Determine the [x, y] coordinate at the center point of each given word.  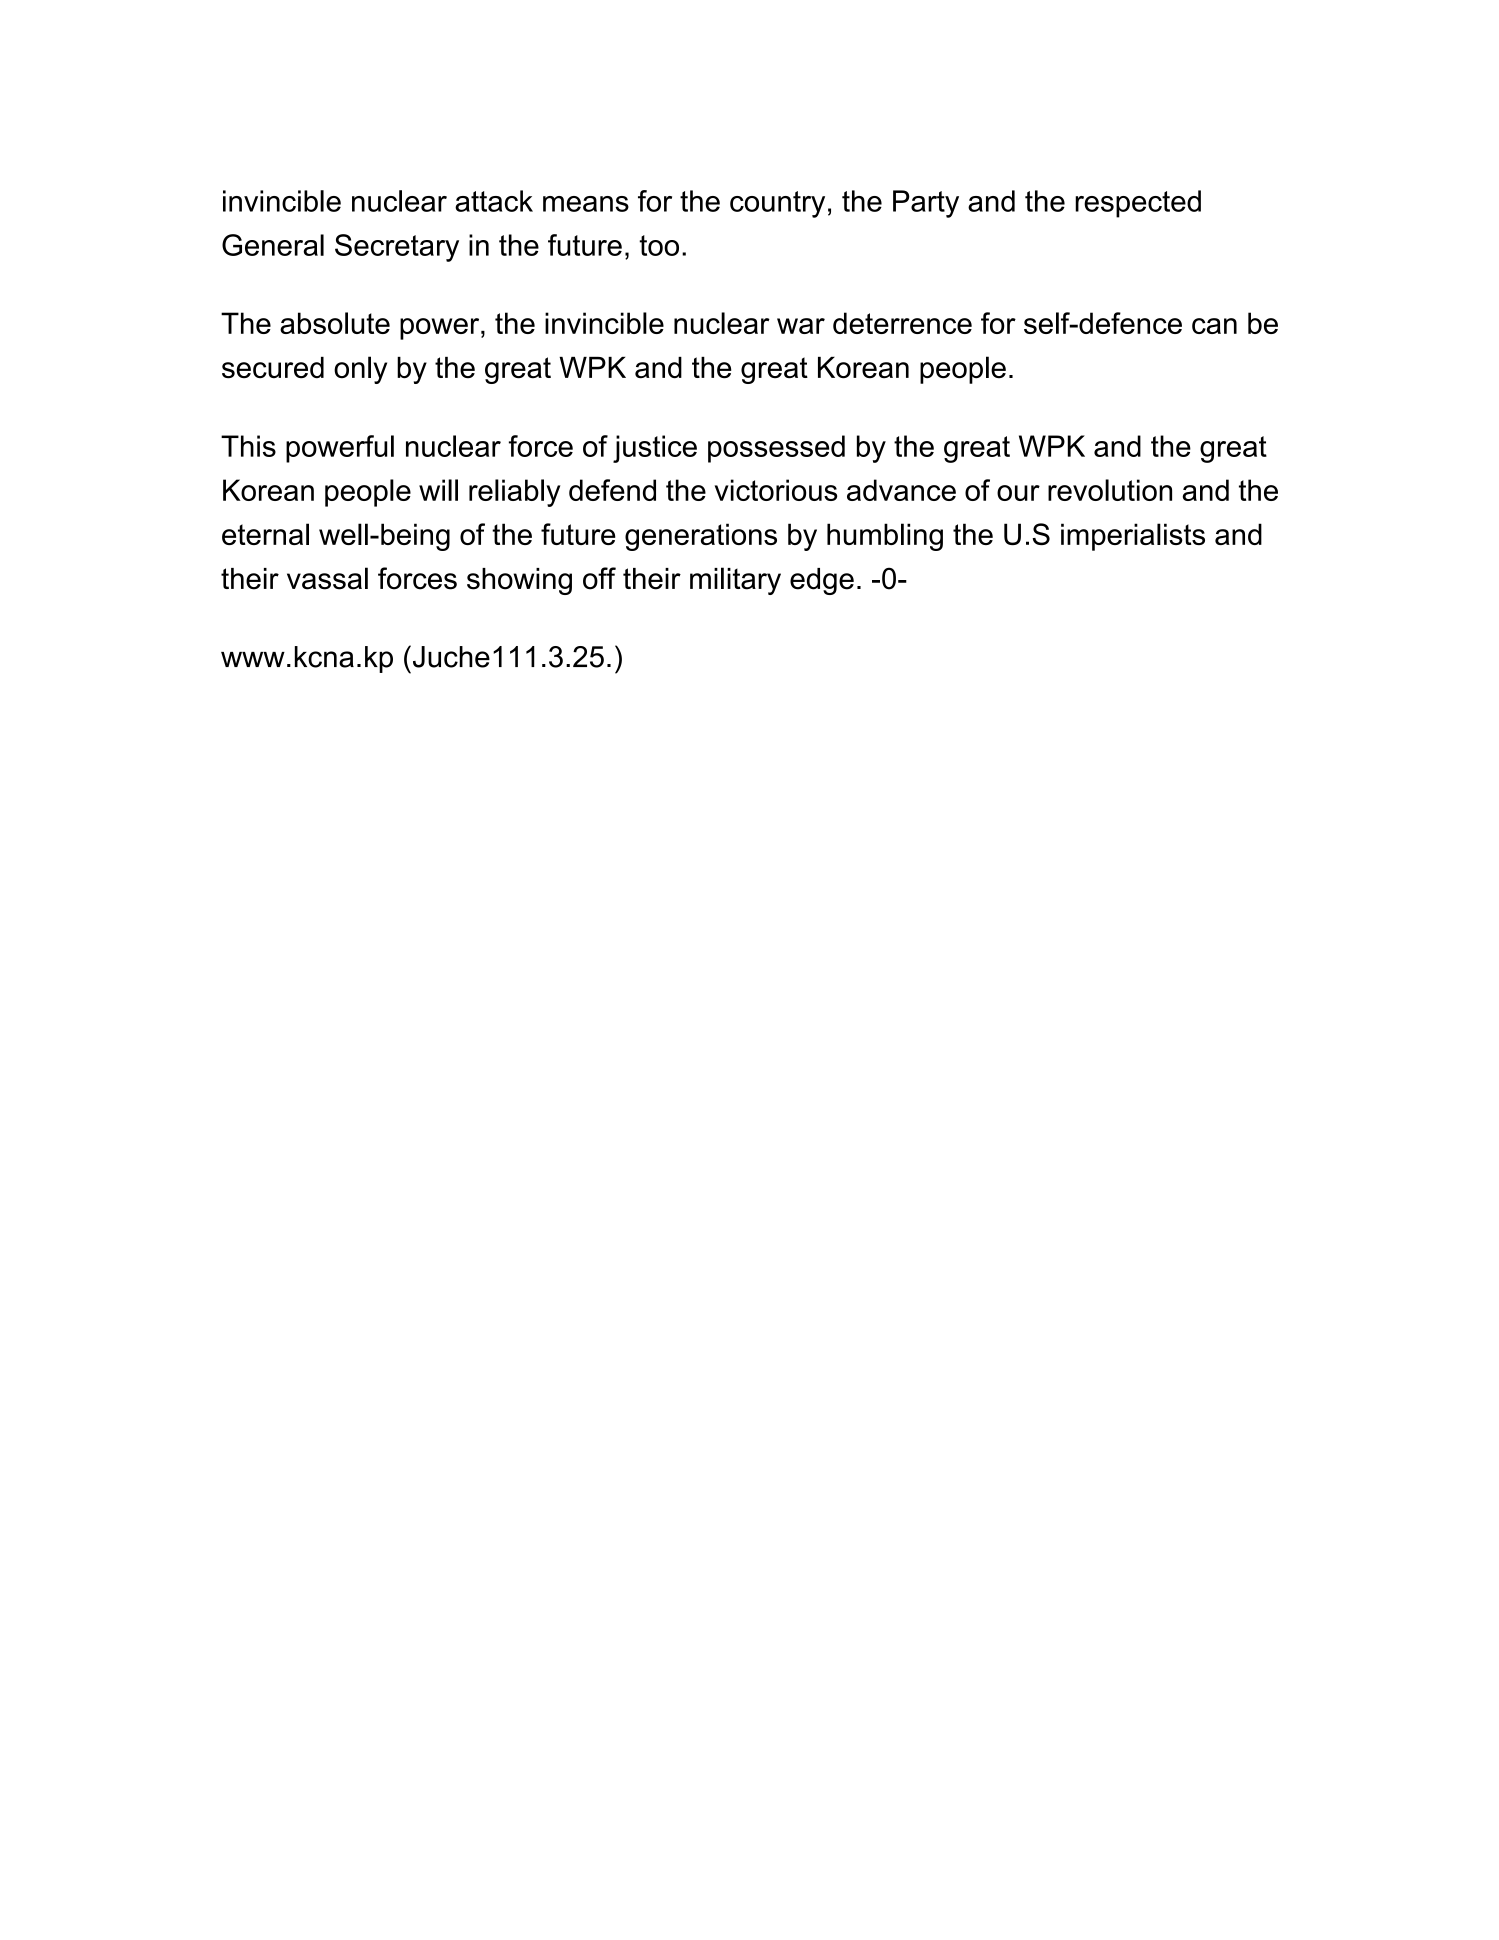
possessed [776, 449]
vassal [327, 578]
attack [494, 201]
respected [1138, 204]
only [360, 370]
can [1214, 326]
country [777, 204]
